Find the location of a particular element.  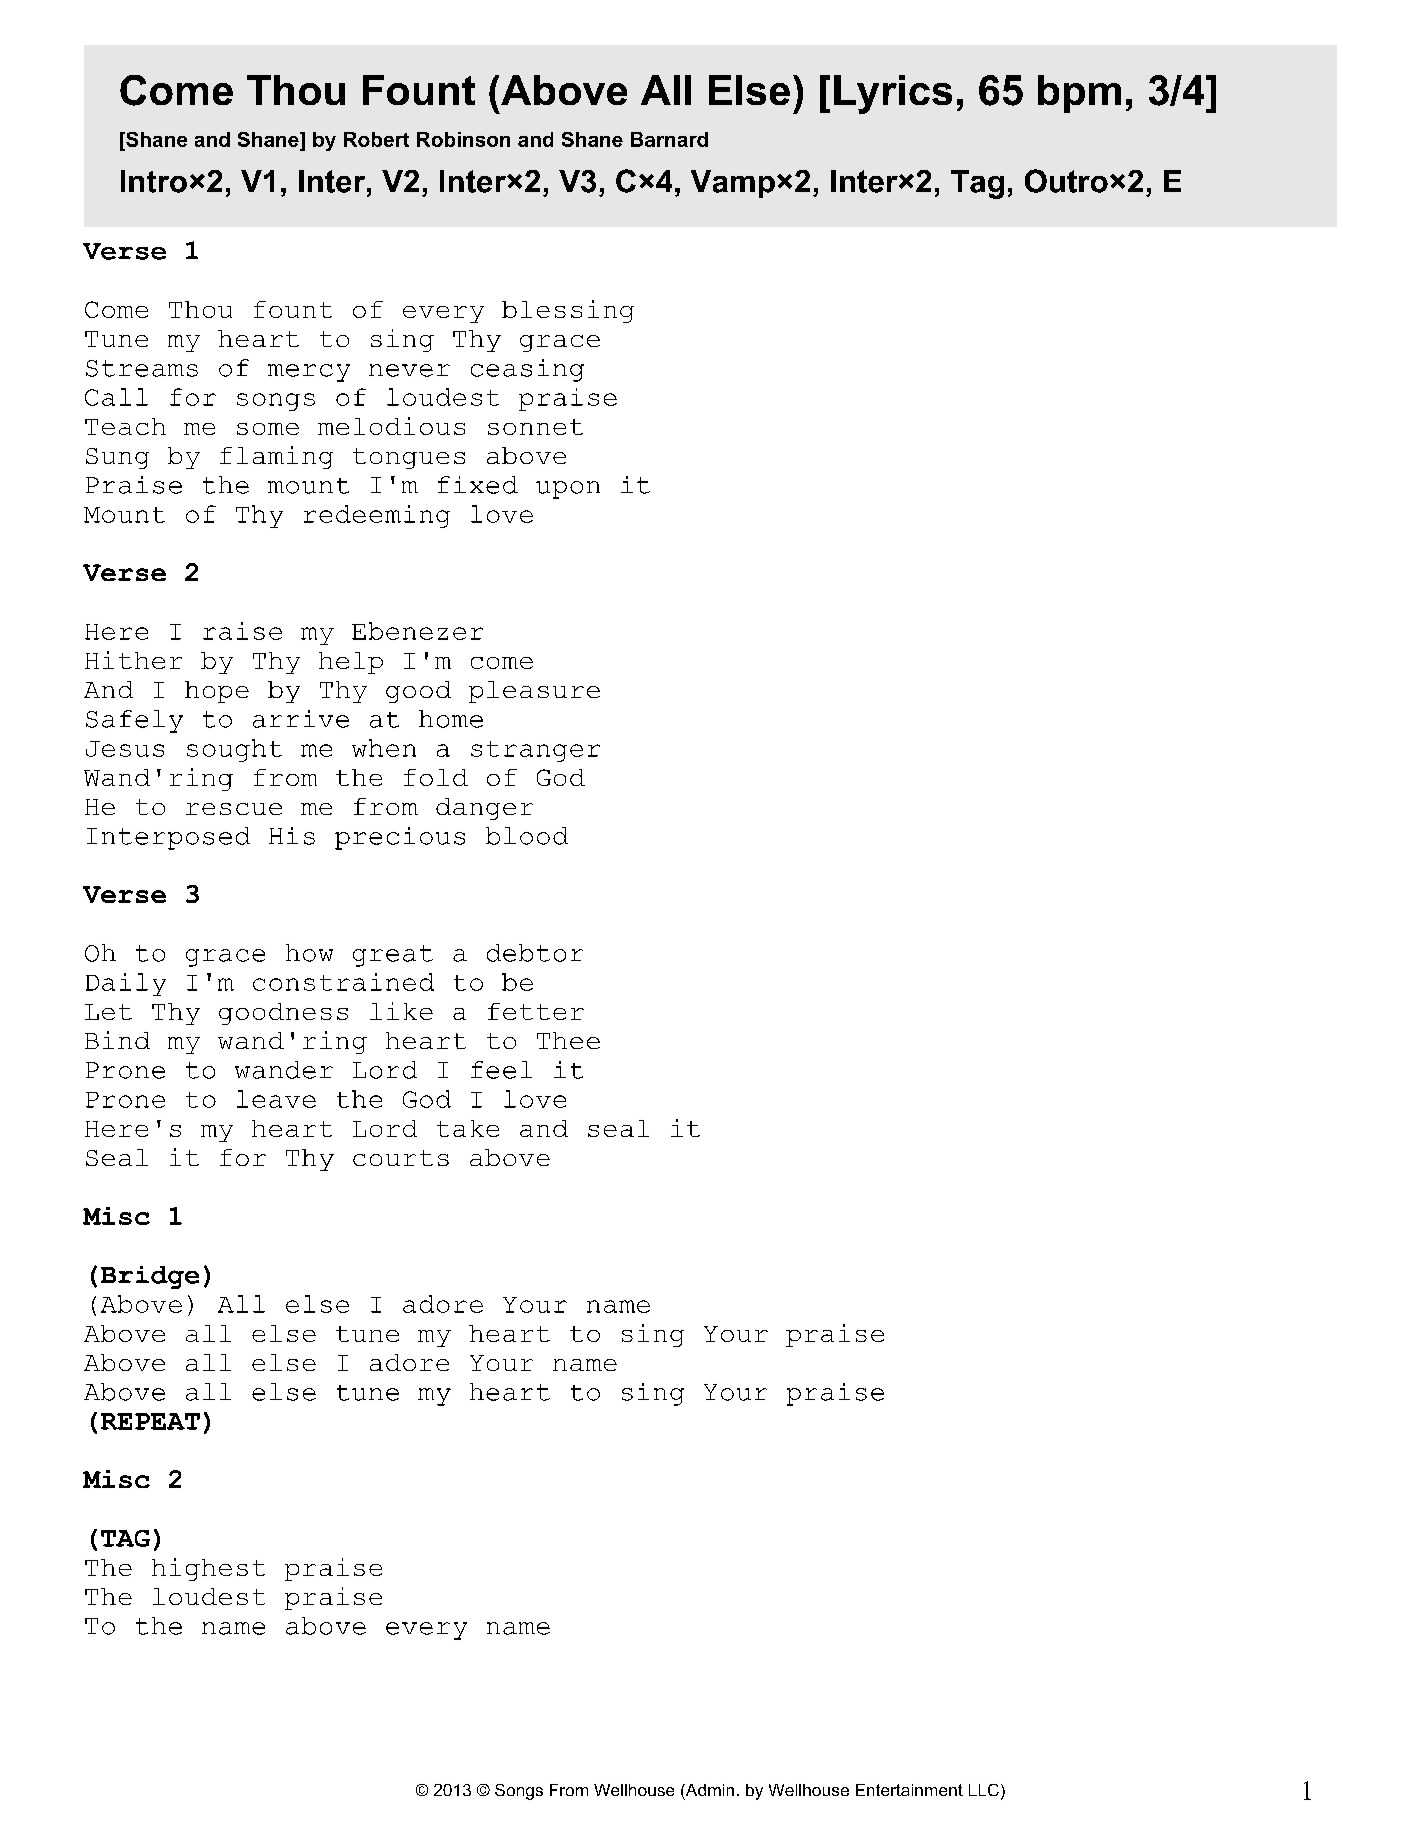

highest is located at coordinates (208, 1569).
